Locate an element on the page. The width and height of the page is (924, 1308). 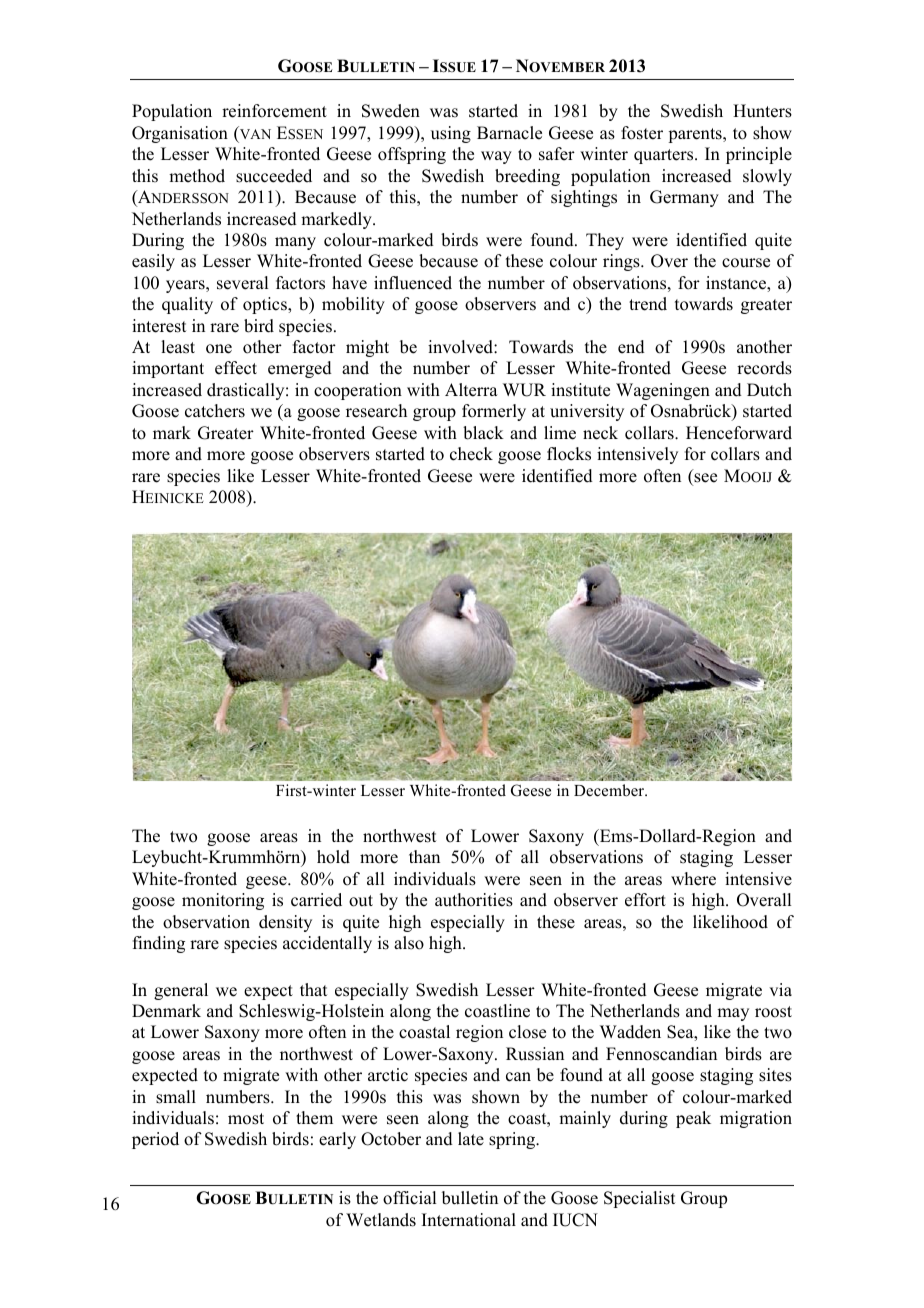
formerly is located at coordinates (494, 412).
